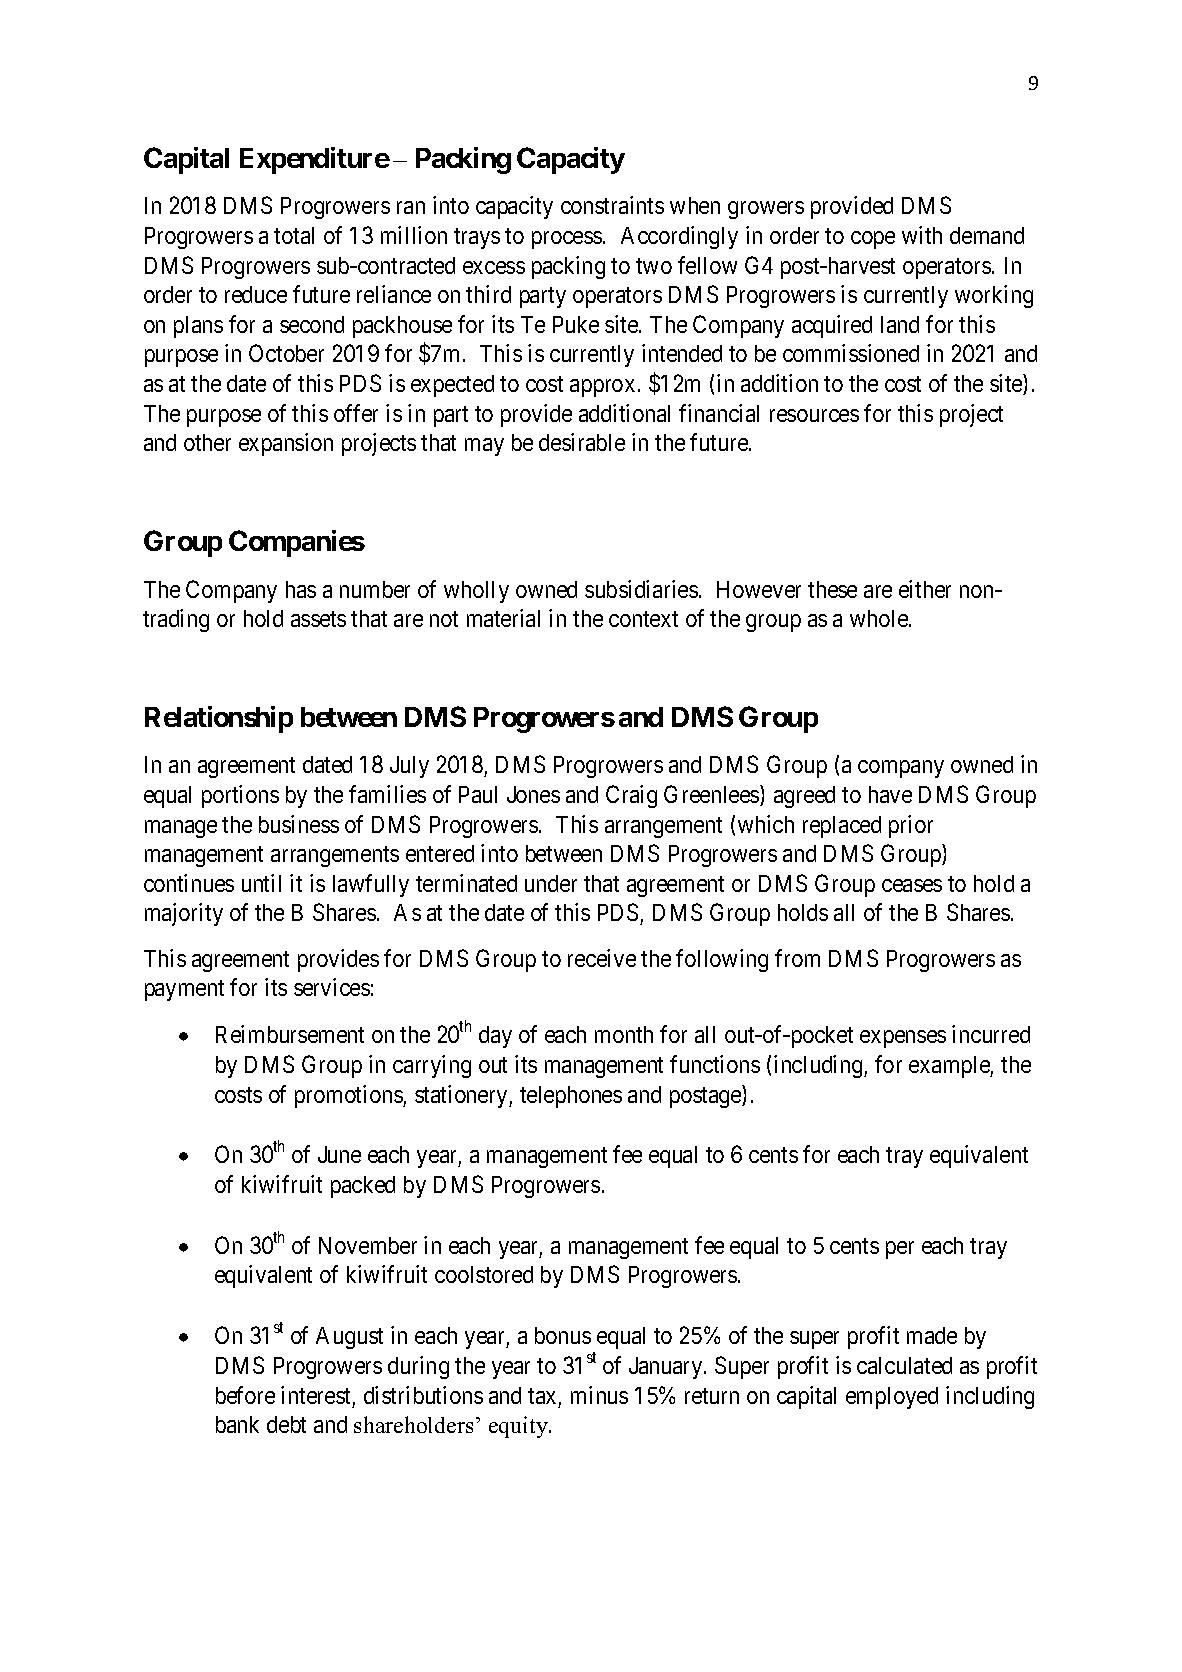 The image size is (1182, 1672). What do you see at coordinates (873, 240) in the screenshot?
I see `cope` at bounding box center [873, 240].
